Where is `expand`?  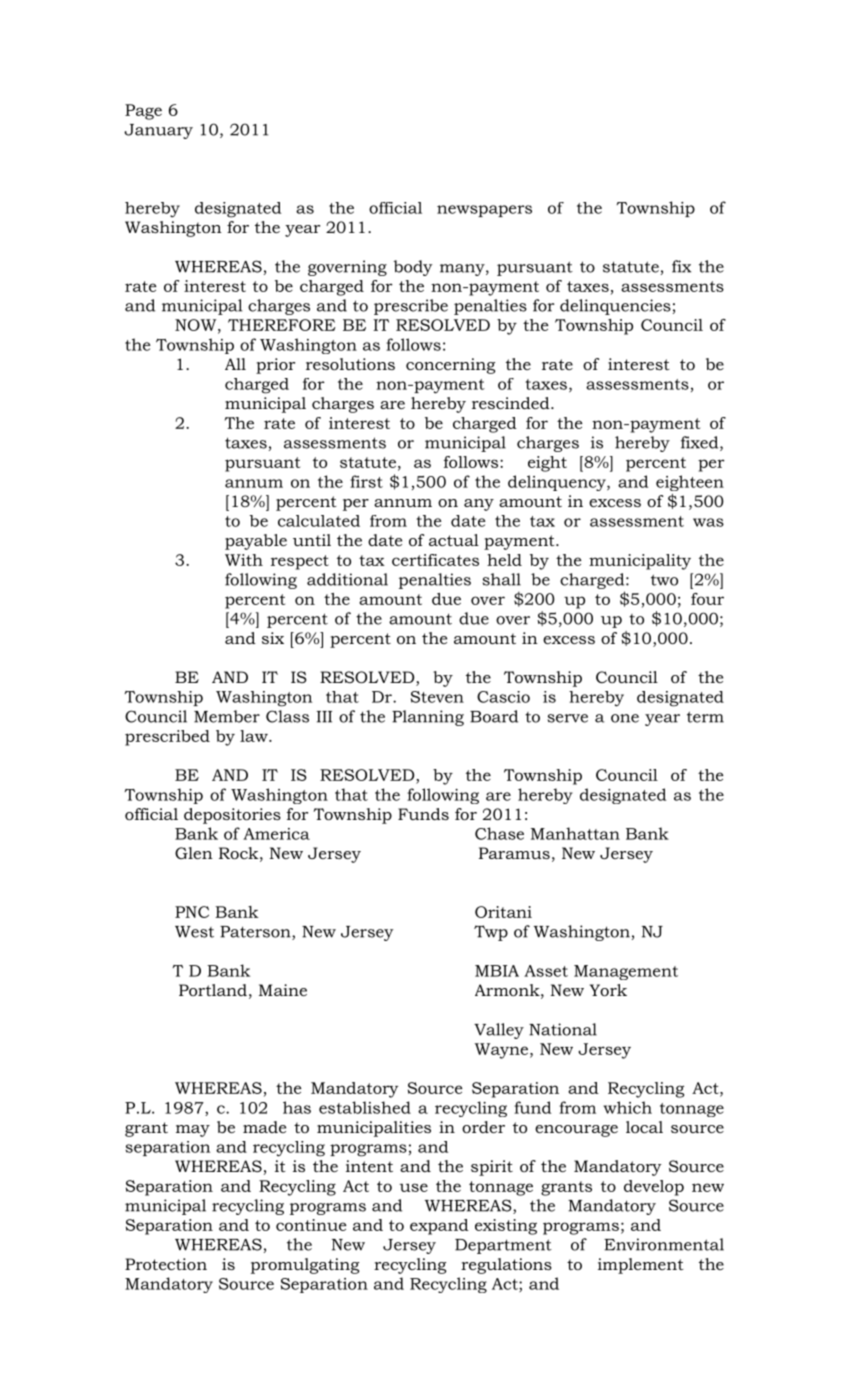 expand is located at coordinates (439, 1227).
